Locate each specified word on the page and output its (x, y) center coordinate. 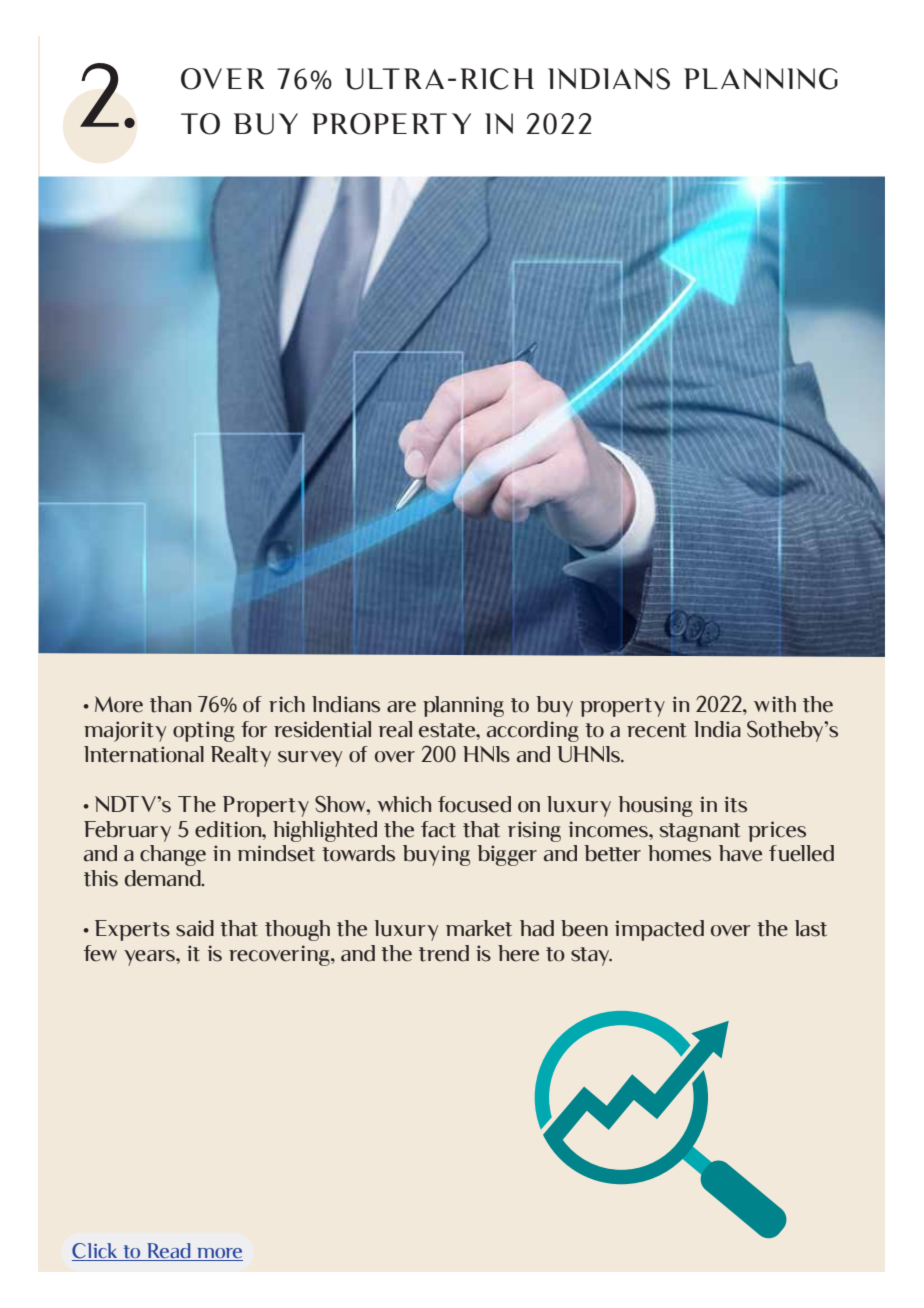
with (775, 704)
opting (204, 731)
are (401, 707)
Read (169, 1252)
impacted (659, 930)
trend (444, 953)
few (100, 953)
